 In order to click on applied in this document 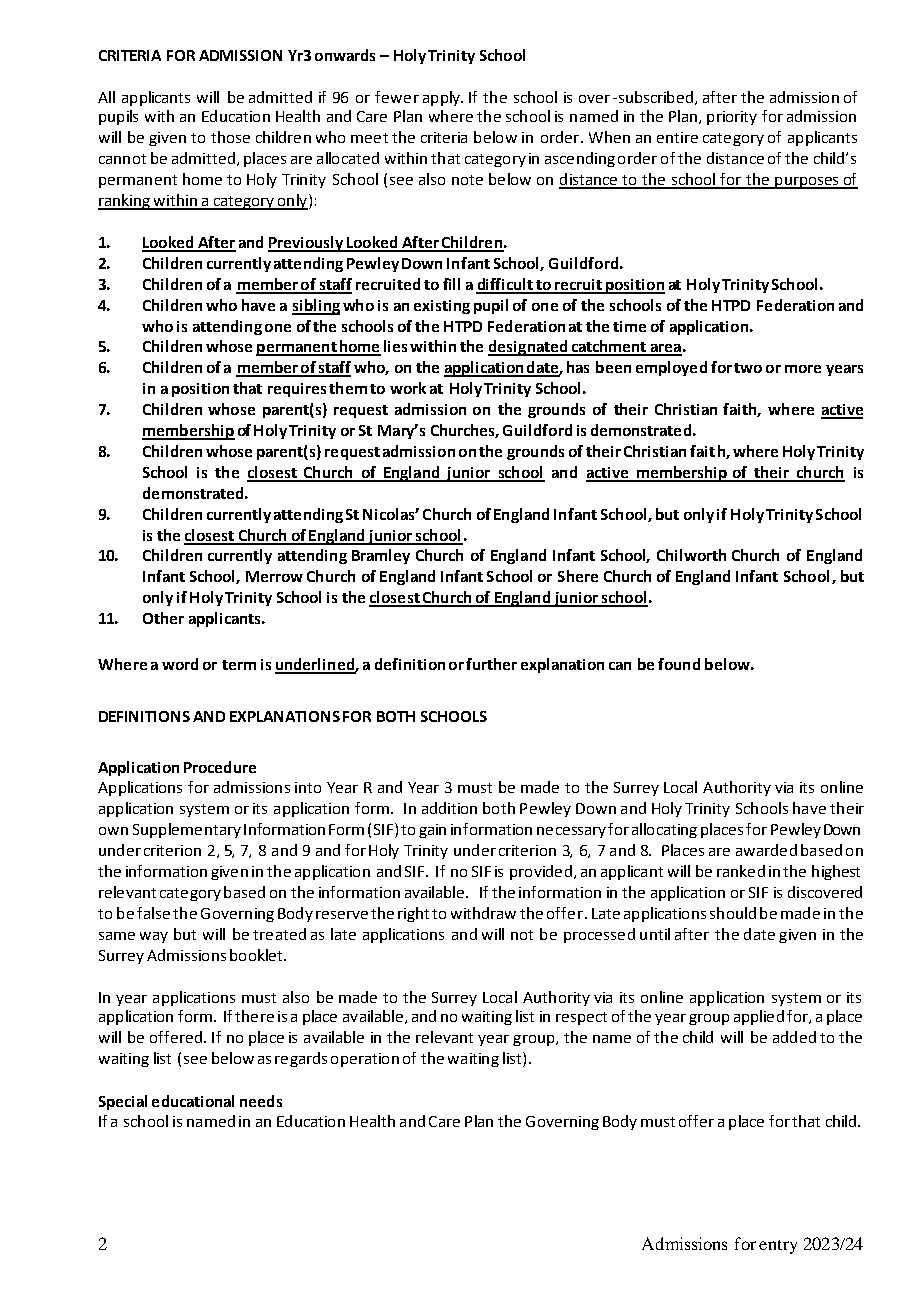, I will do `click(759, 1017)`.
